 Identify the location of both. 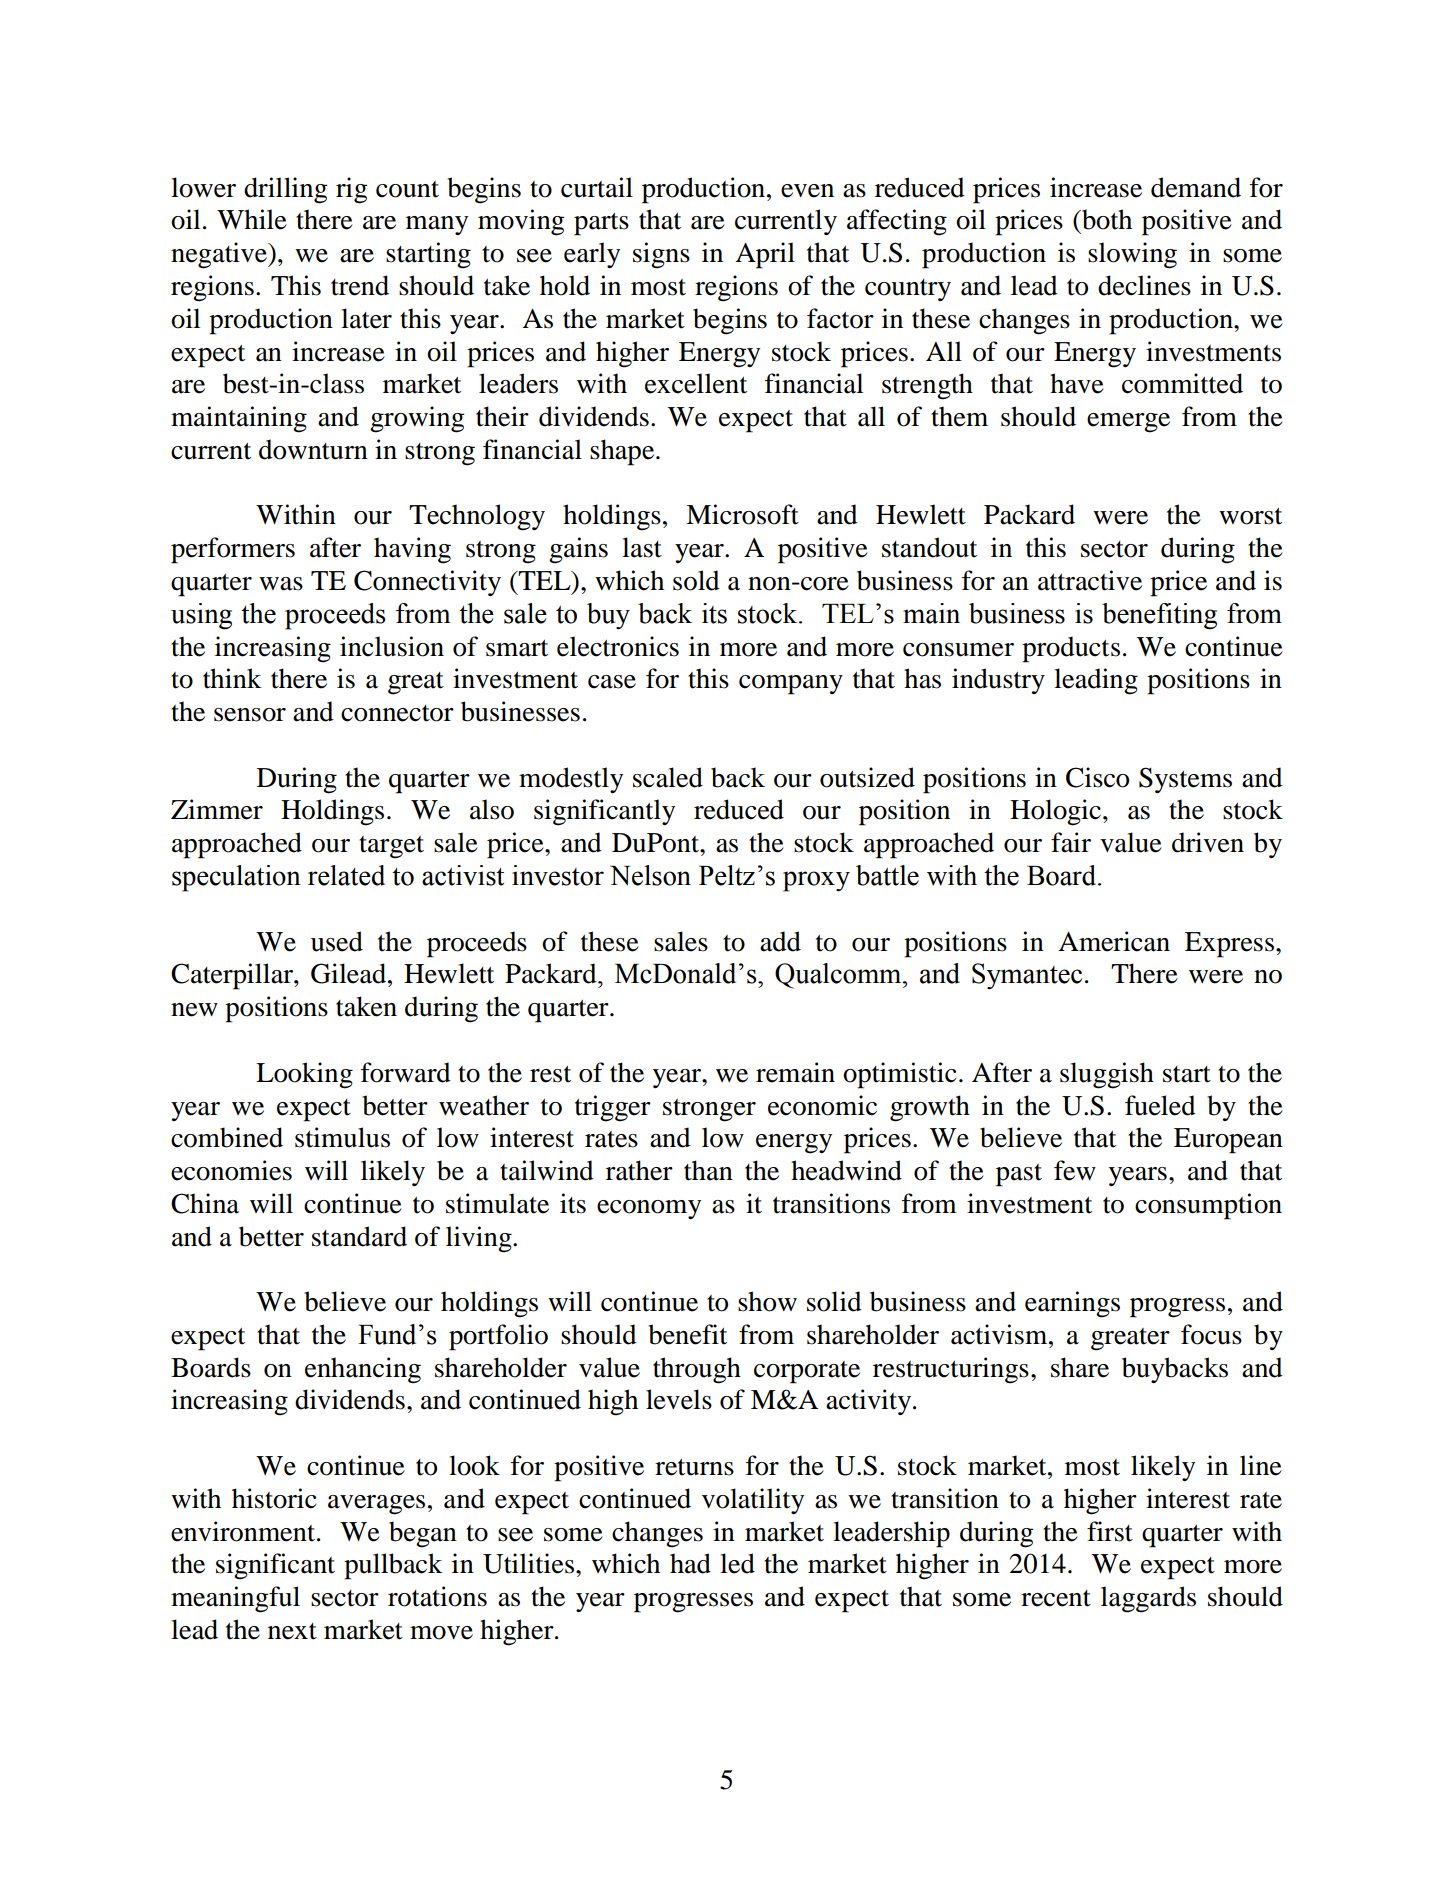
(1106, 219).
